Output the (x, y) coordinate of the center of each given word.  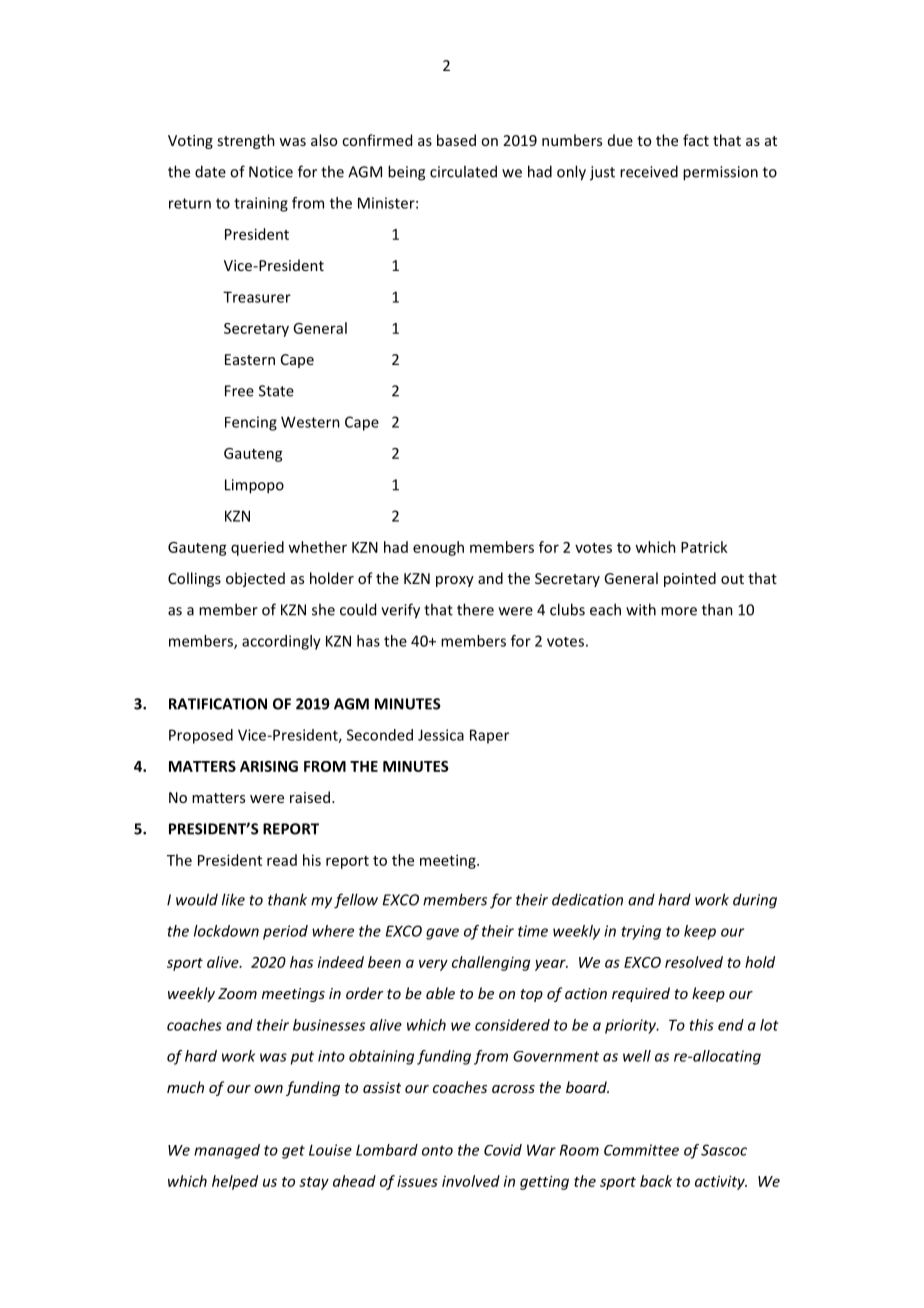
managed (227, 1151)
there (475, 609)
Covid (503, 1150)
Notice (271, 172)
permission (720, 173)
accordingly (281, 642)
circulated (463, 171)
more (679, 611)
